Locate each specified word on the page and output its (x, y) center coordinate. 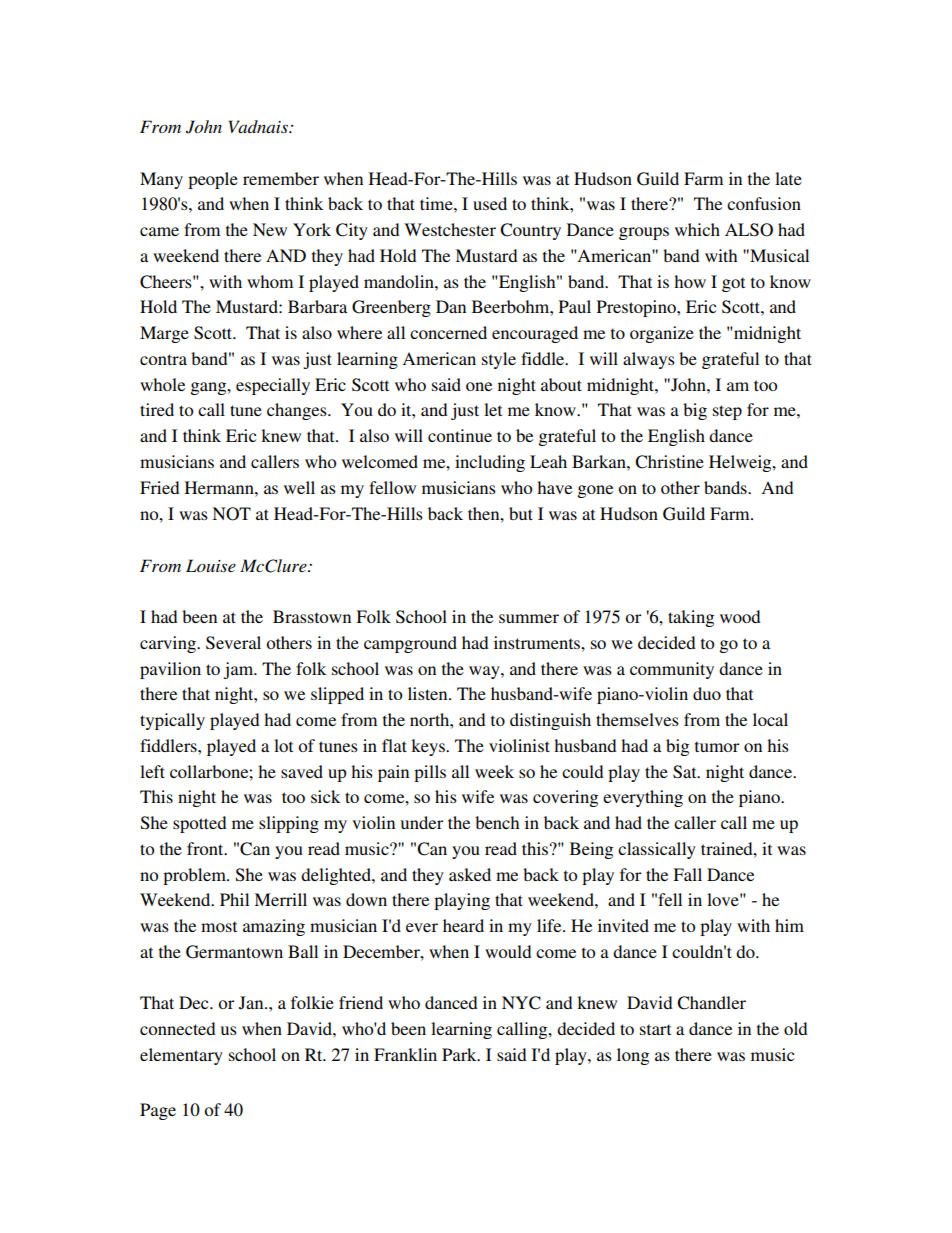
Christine (669, 462)
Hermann (220, 487)
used (490, 203)
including (490, 463)
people (213, 180)
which (697, 229)
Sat (686, 772)
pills (430, 773)
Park (460, 1054)
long (633, 1056)
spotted (200, 824)
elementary (181, 1056)
